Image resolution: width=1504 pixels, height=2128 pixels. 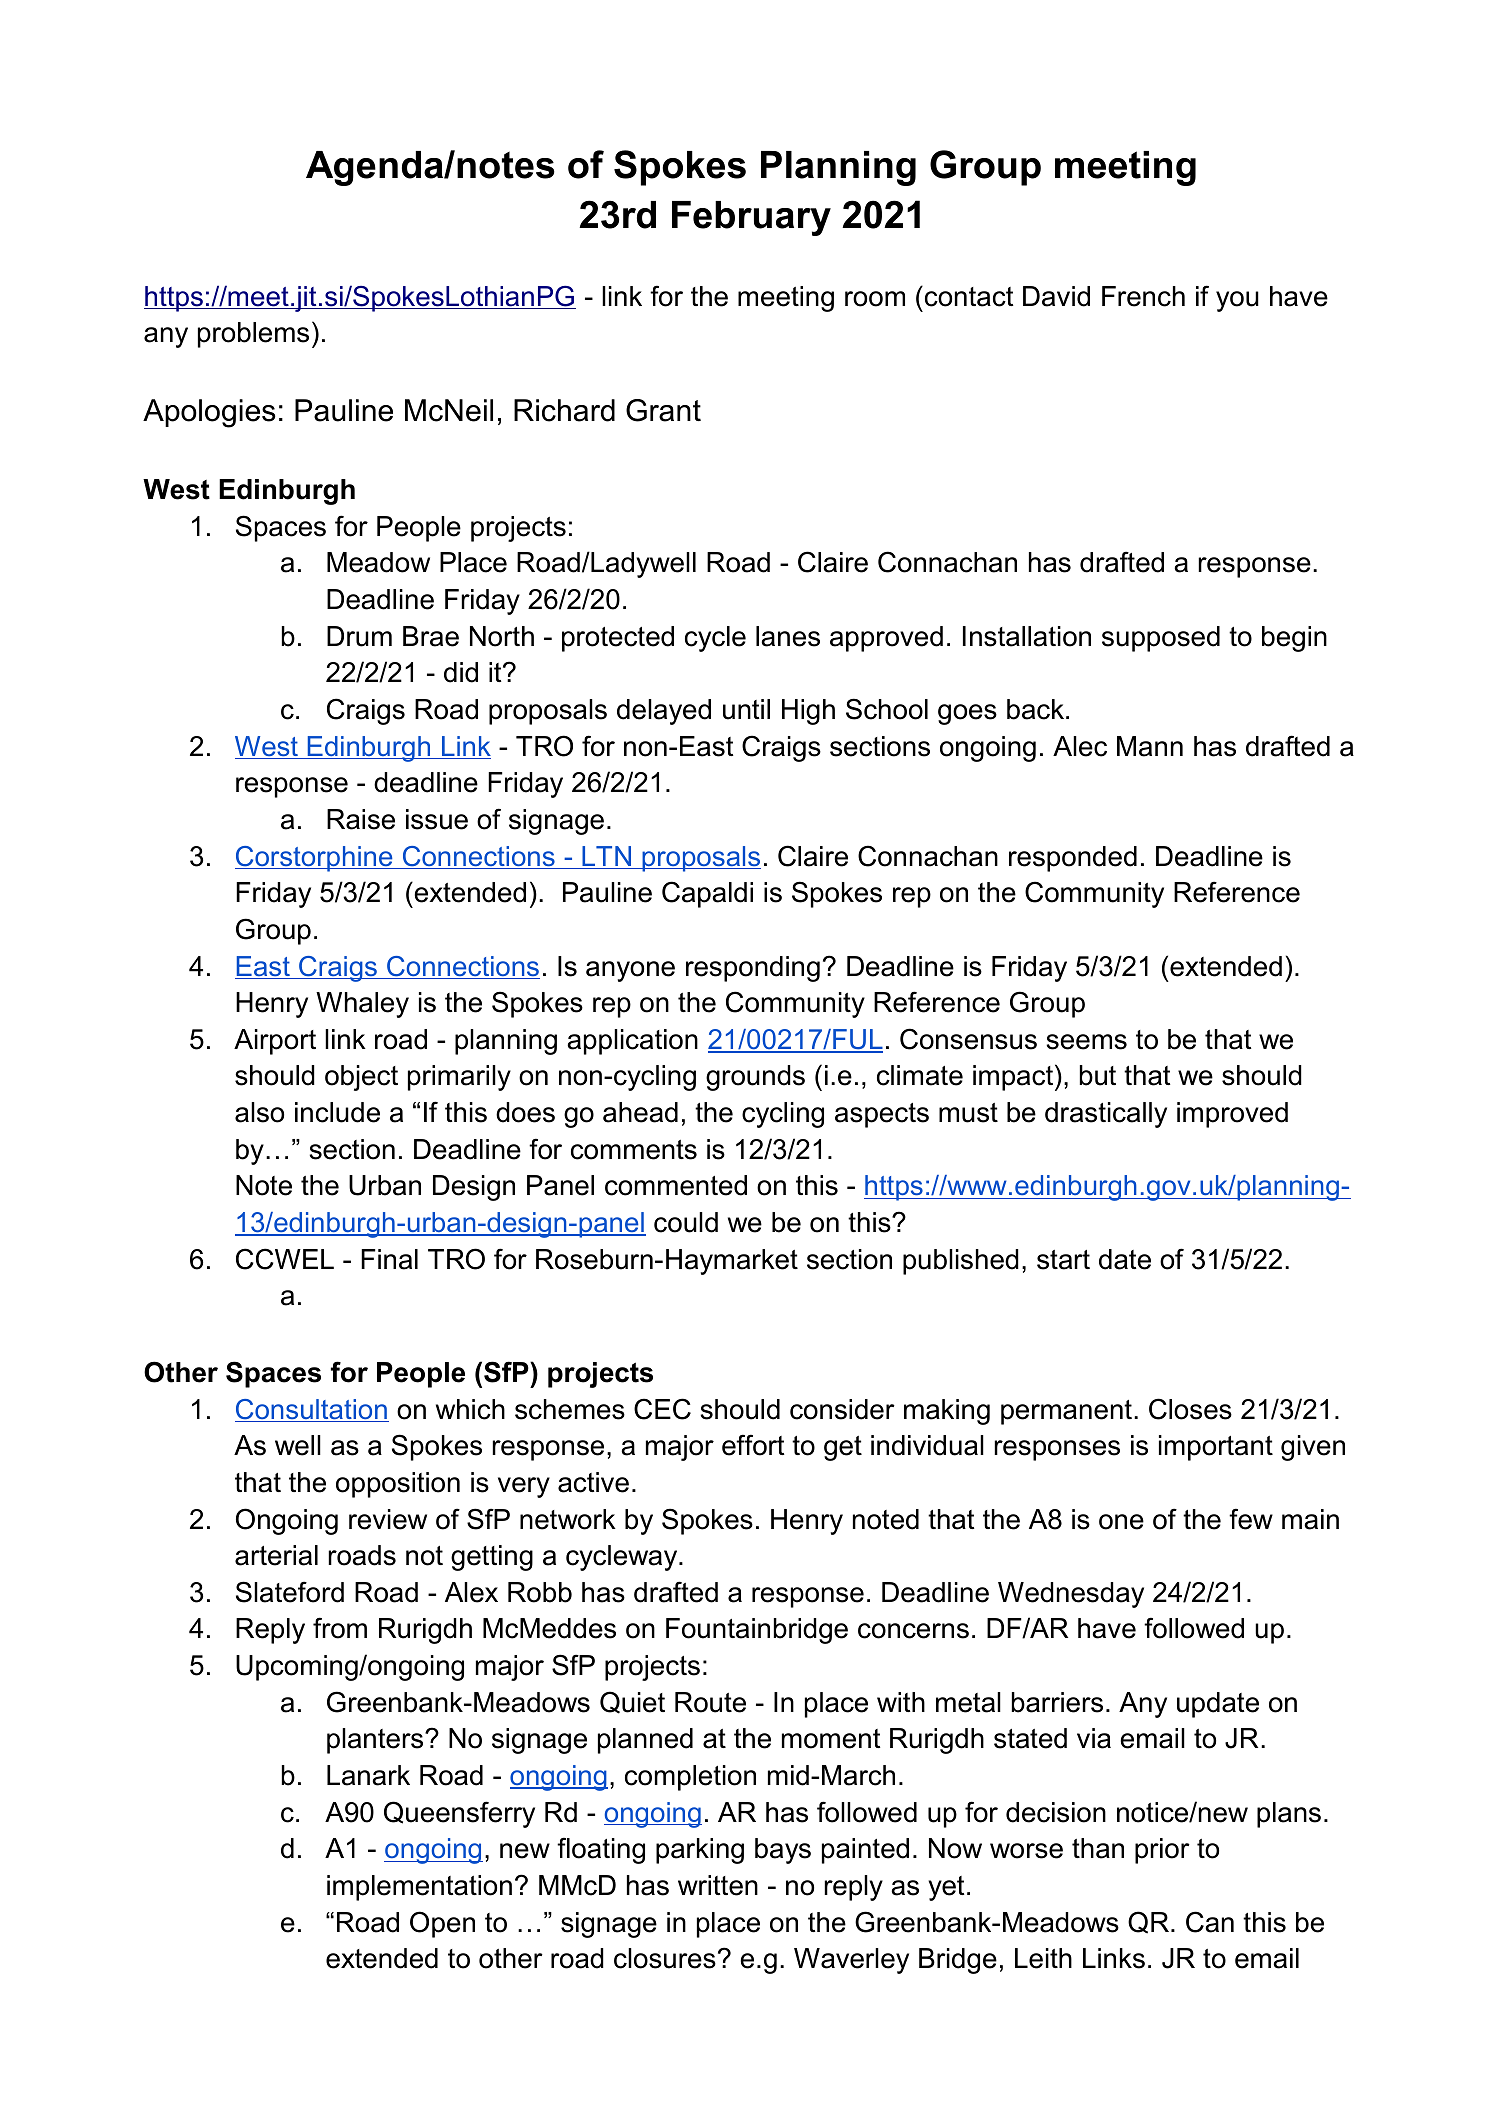 I want to click on implementation, so click(x=419, y=1888).
